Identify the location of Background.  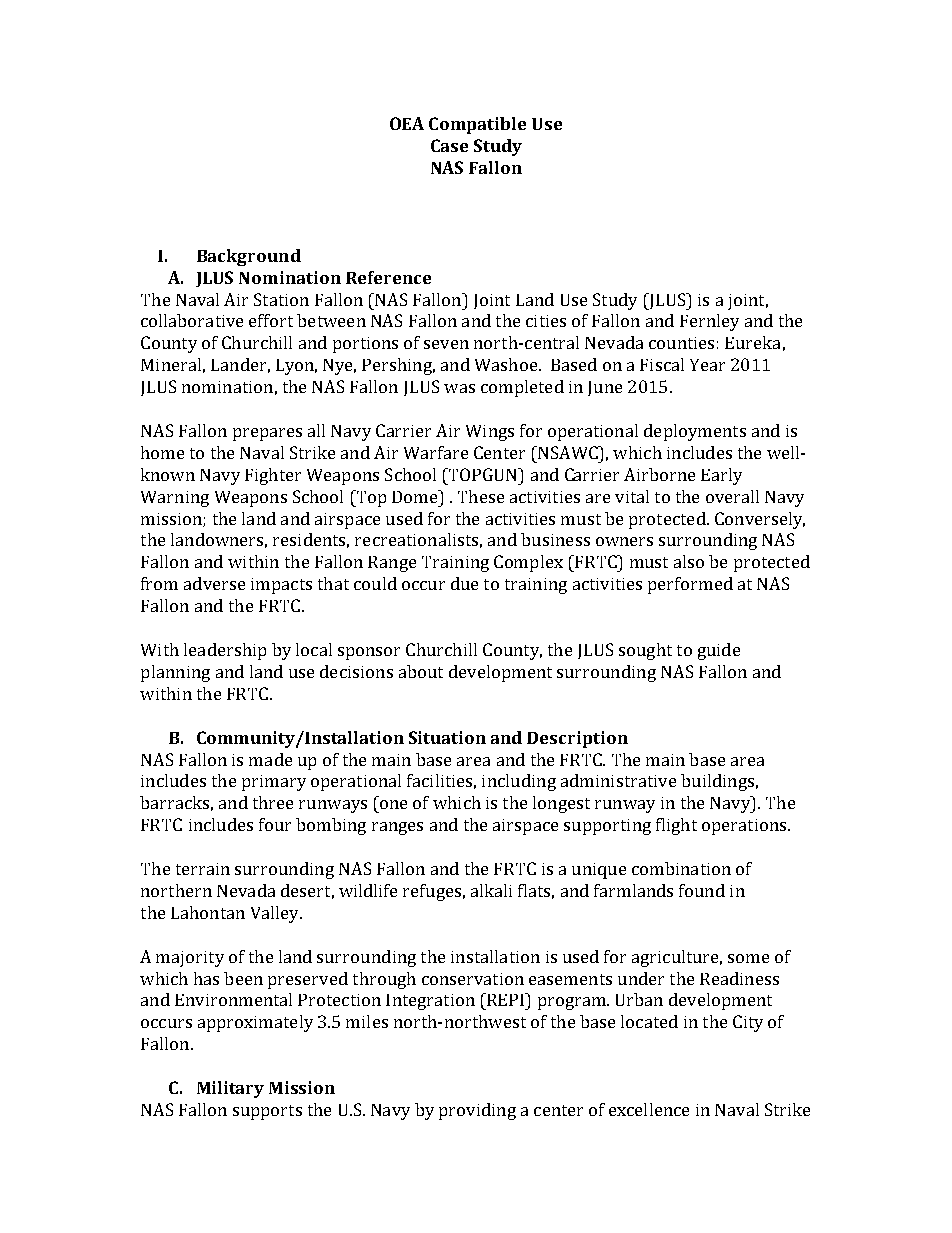
(249, 257).
